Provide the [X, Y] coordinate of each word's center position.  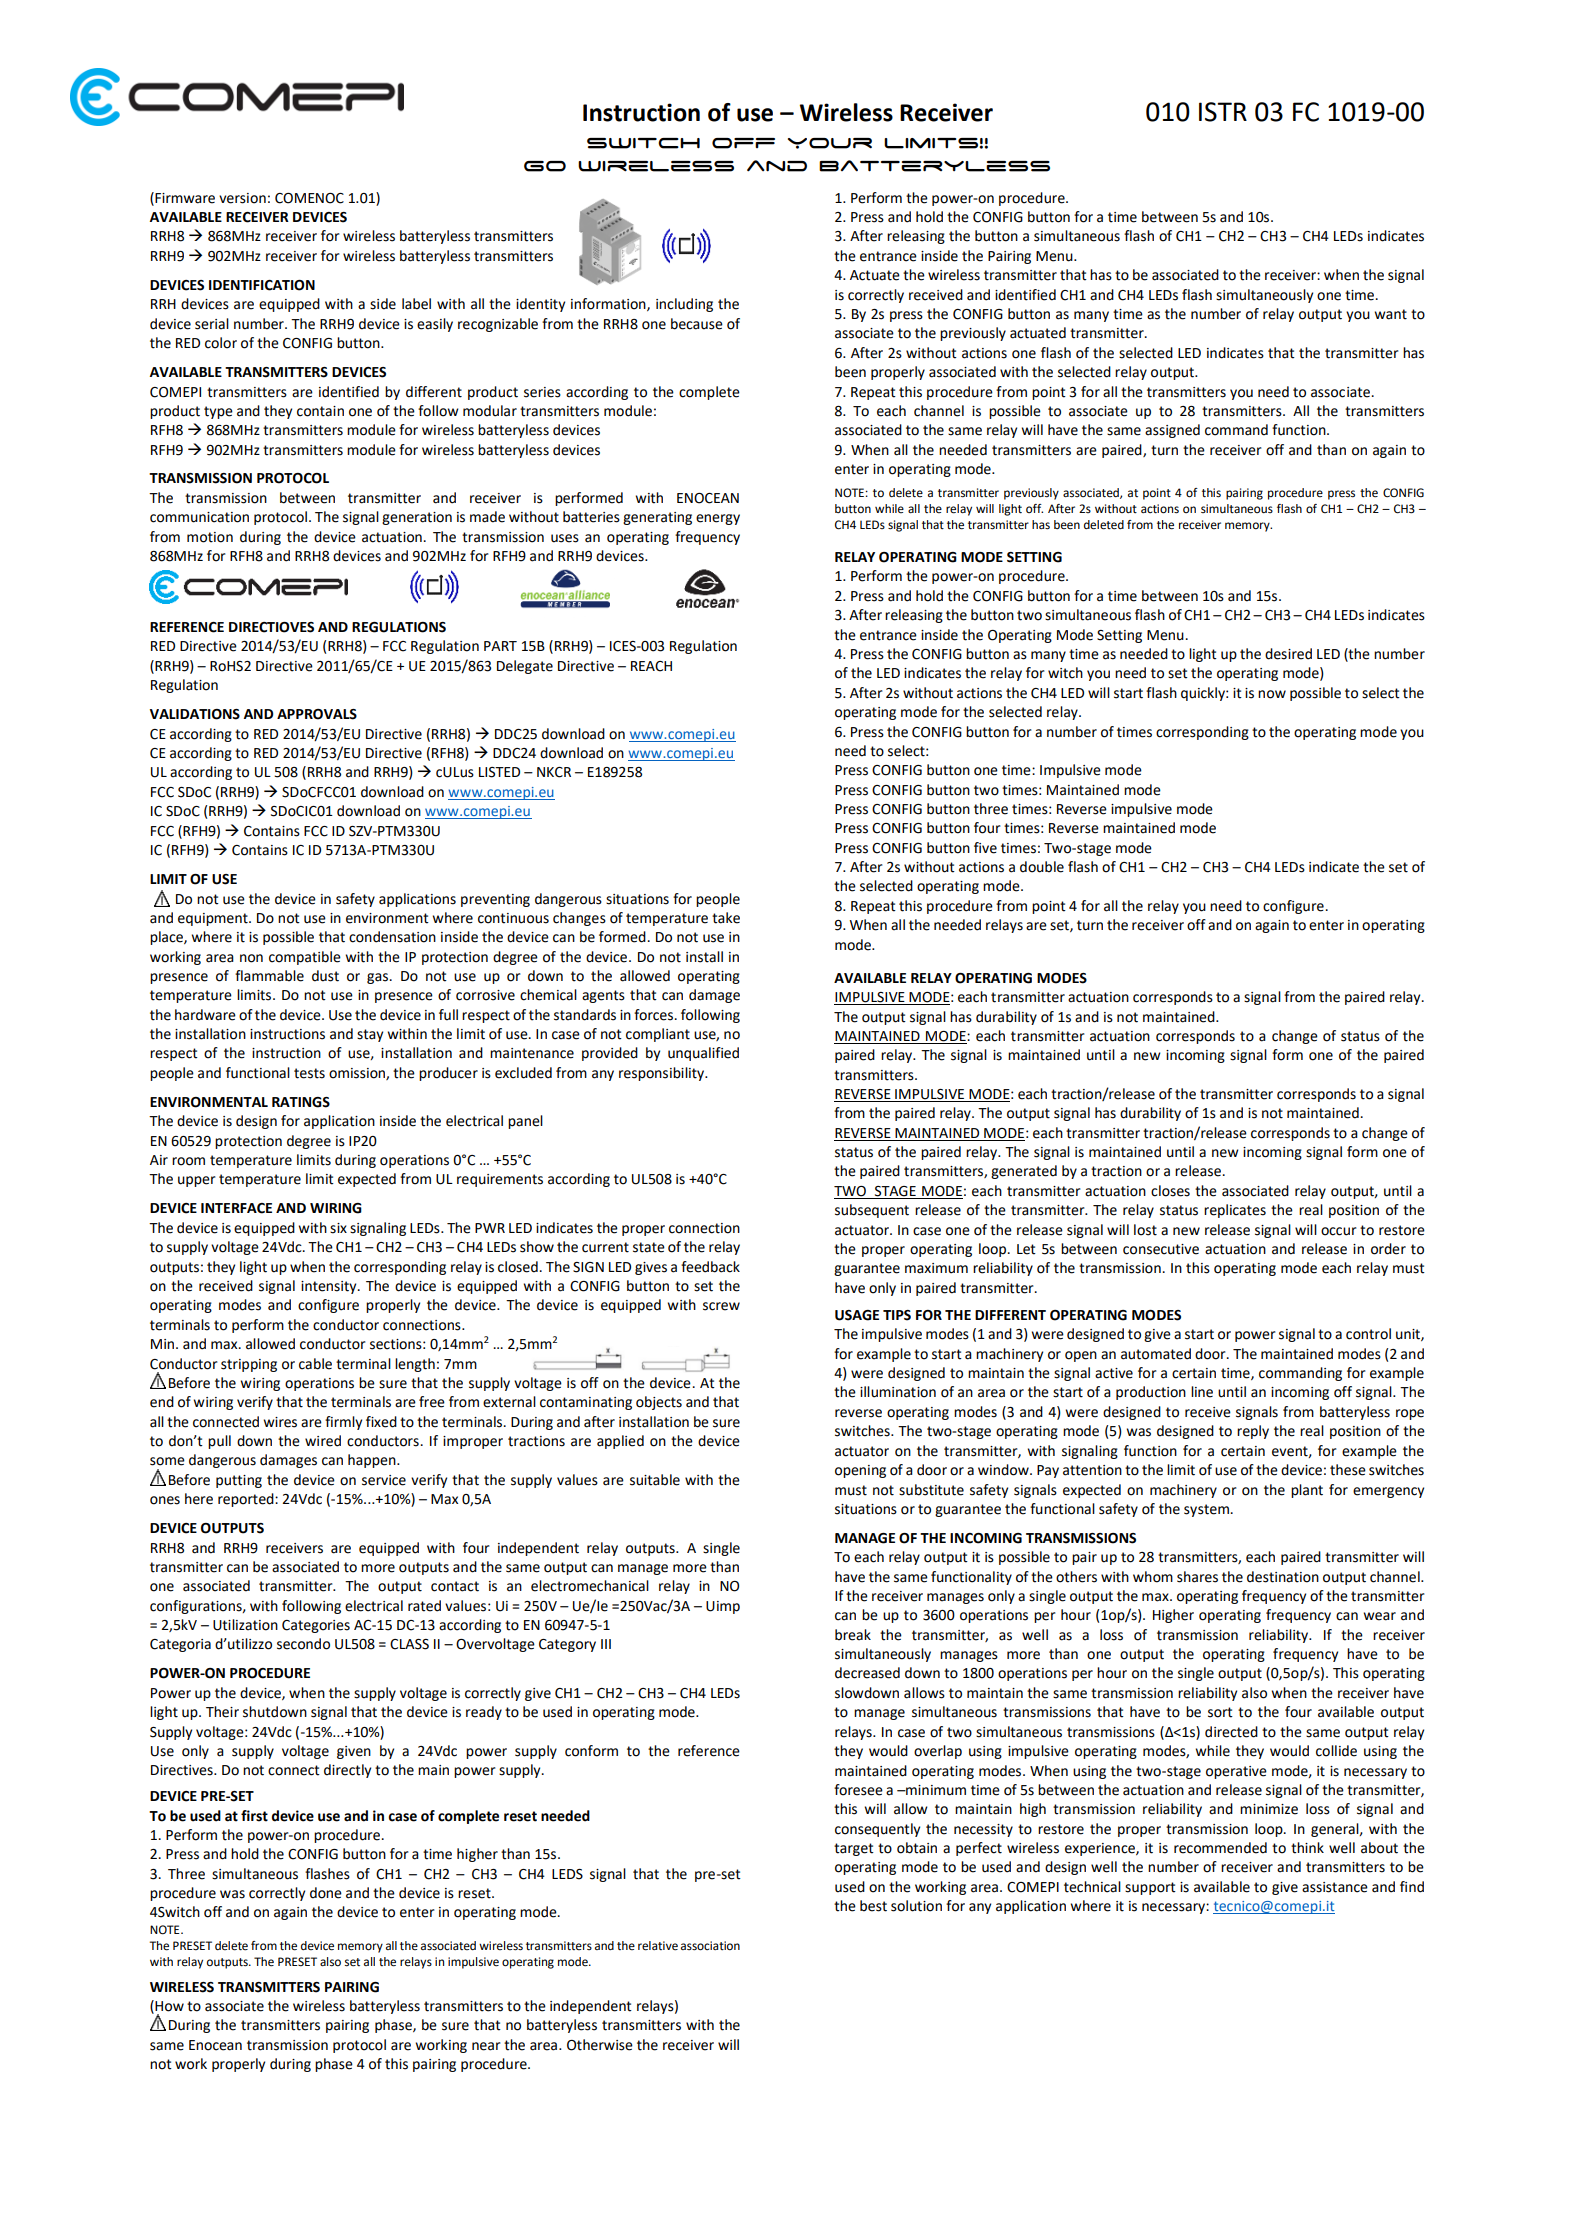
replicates [1235, 1211]
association [710, 1946]
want [1391, 314]
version [242, 198]
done [326, 1893]
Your [830, 143]
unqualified [703, 1054]
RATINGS [301, 1102]
